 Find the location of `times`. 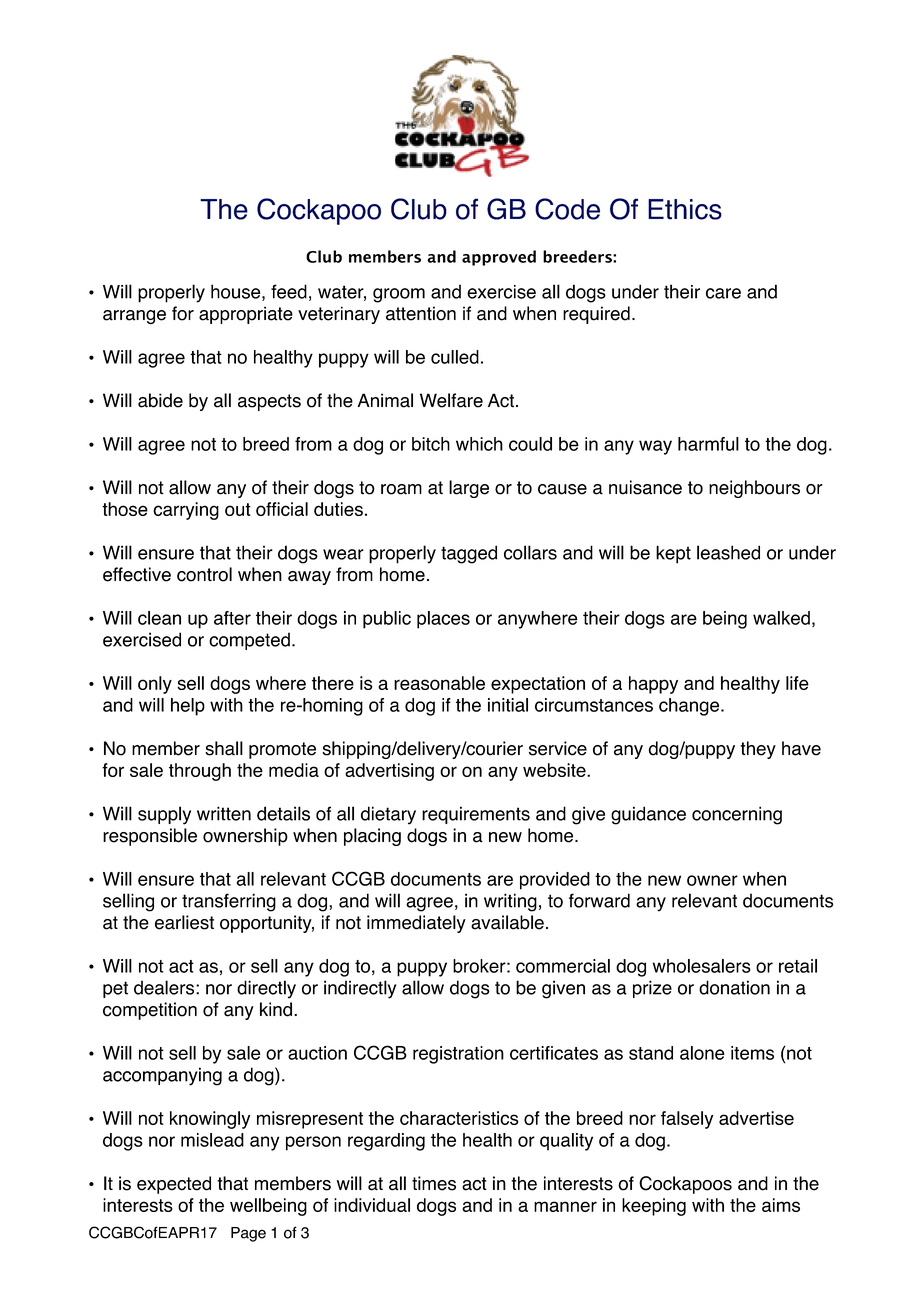

times is located at coordinates (434, 1183).
